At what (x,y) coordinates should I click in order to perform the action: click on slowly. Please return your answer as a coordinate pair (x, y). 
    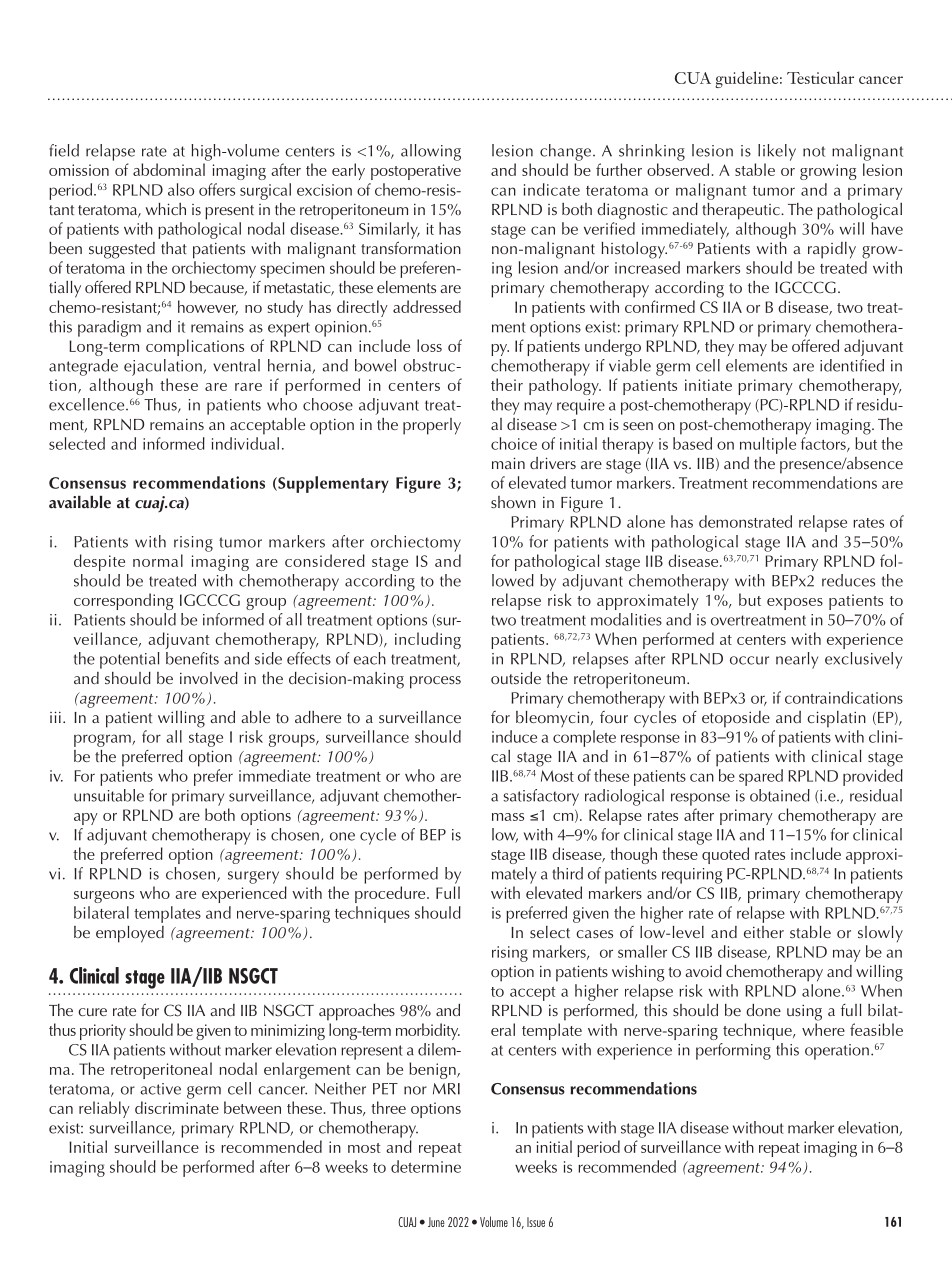
    Looking at the image, I should click on (880, 934).
